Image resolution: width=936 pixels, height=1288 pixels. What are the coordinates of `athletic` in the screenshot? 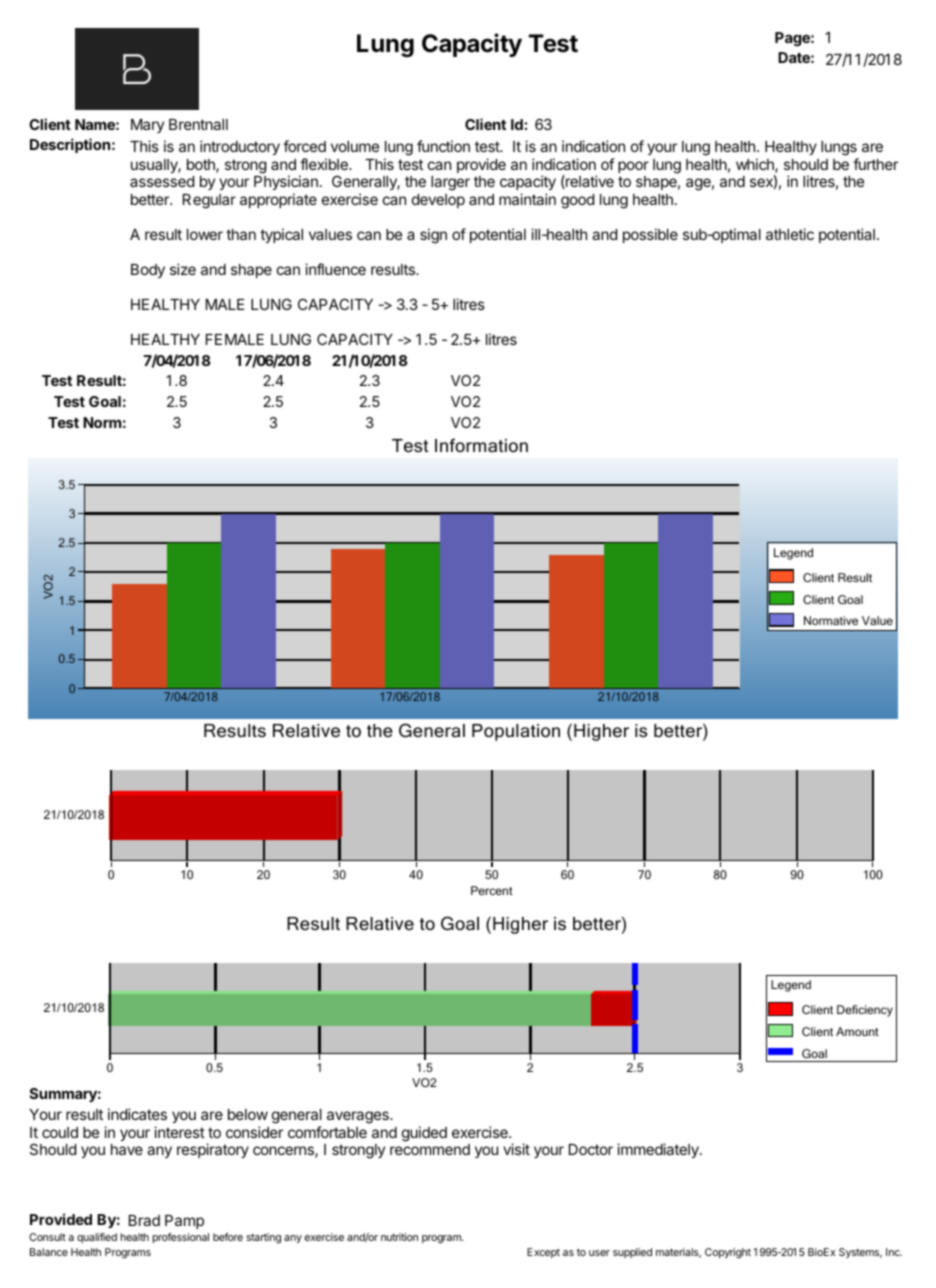 It's located at (790, 234).
